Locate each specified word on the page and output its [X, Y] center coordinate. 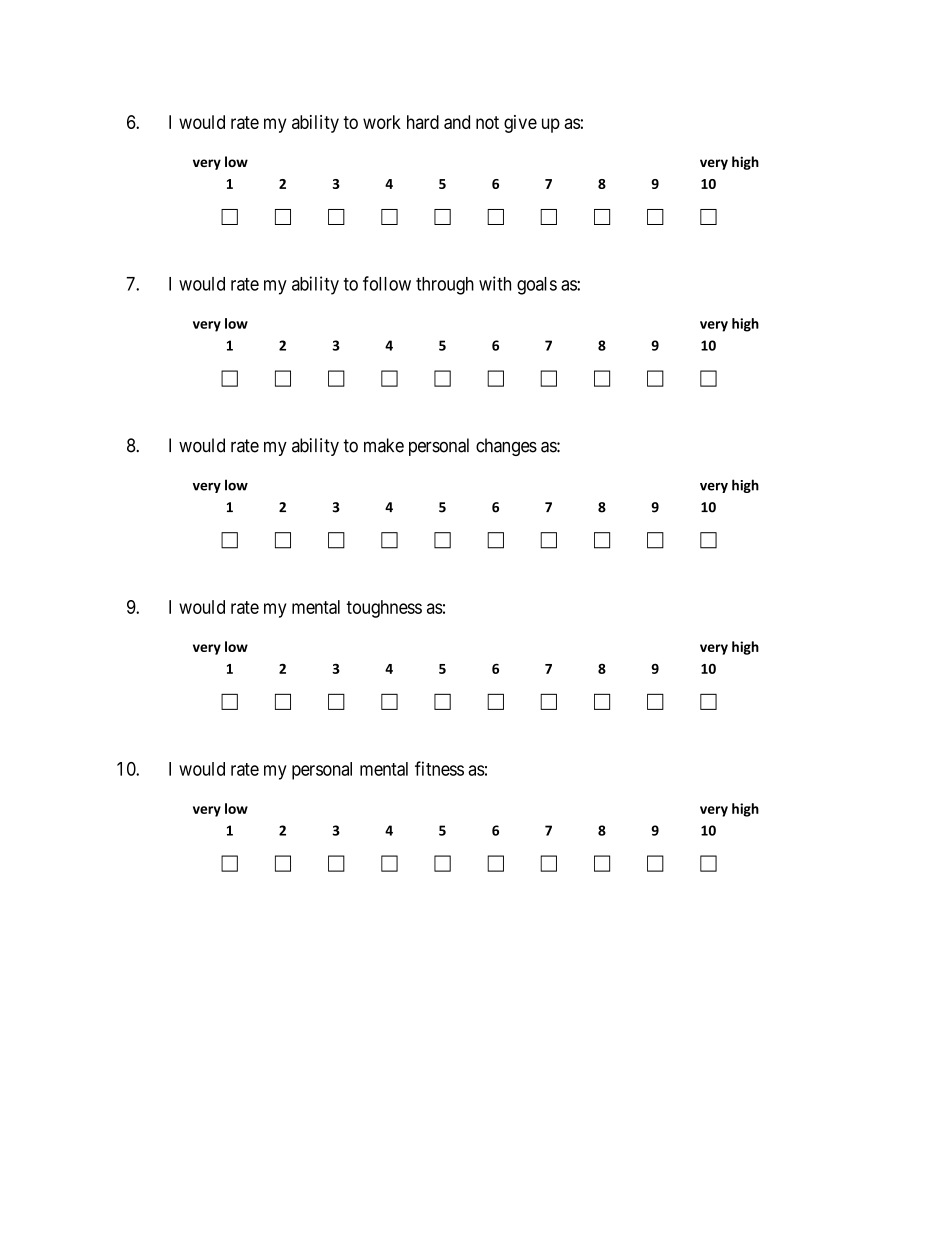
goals [537, 286]
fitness [439, 768]
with [495, 283]
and [457, 122]
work [382, 122]
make [384, 445]
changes [506, 447]
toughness [384, 609]
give [520, 124]
